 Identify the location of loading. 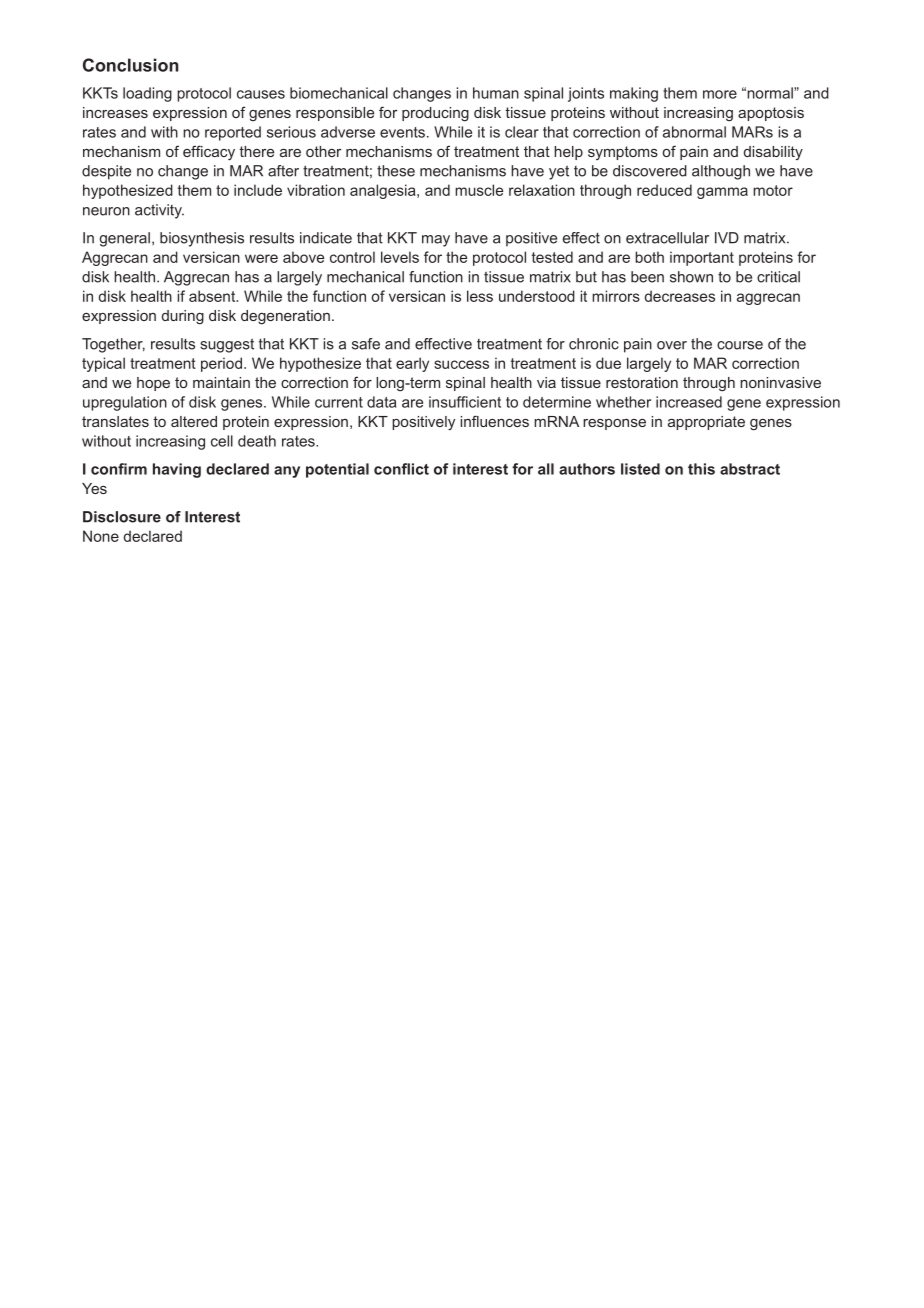
(147, 94).
